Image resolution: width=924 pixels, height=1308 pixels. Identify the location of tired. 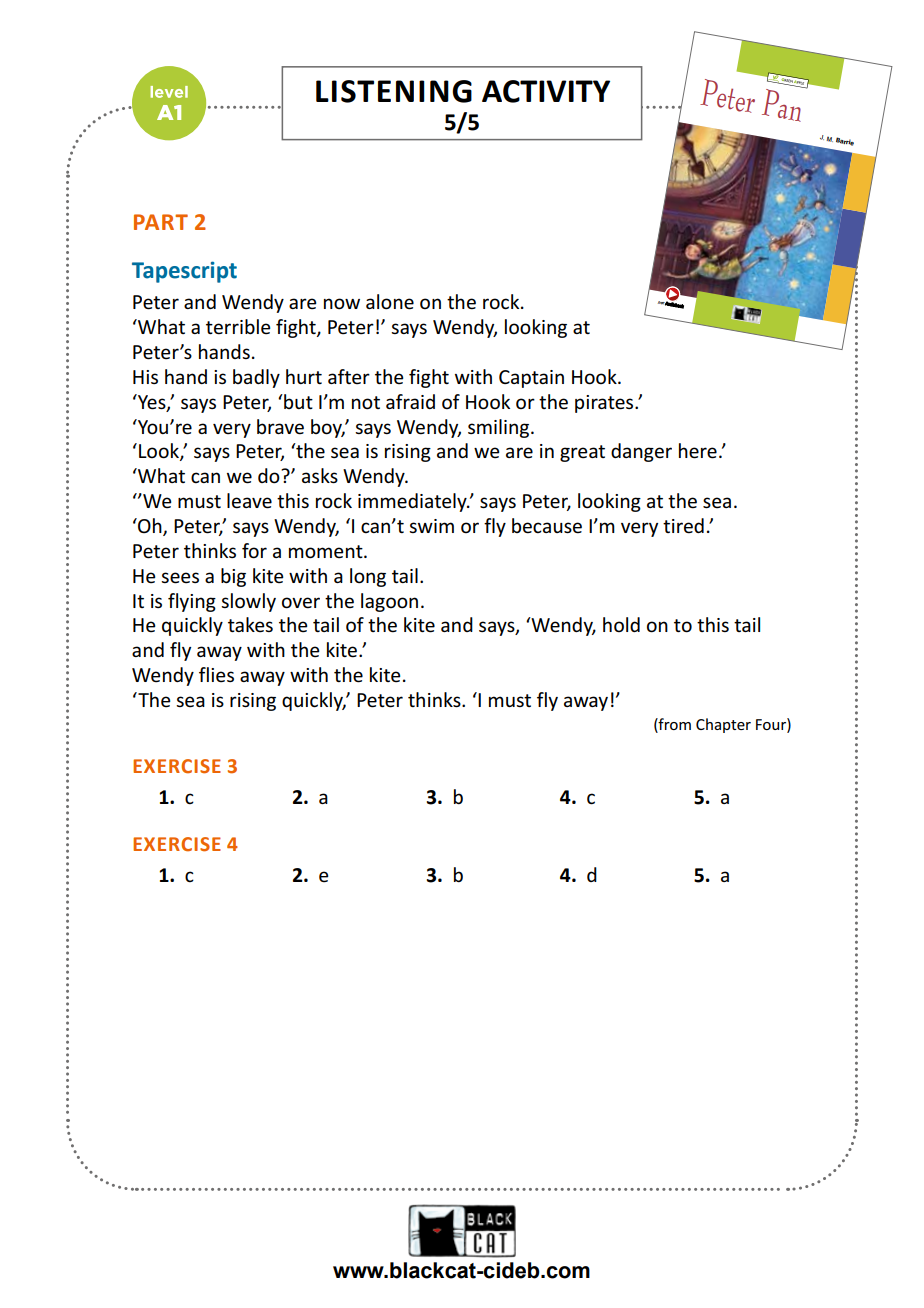
(683, 526).
